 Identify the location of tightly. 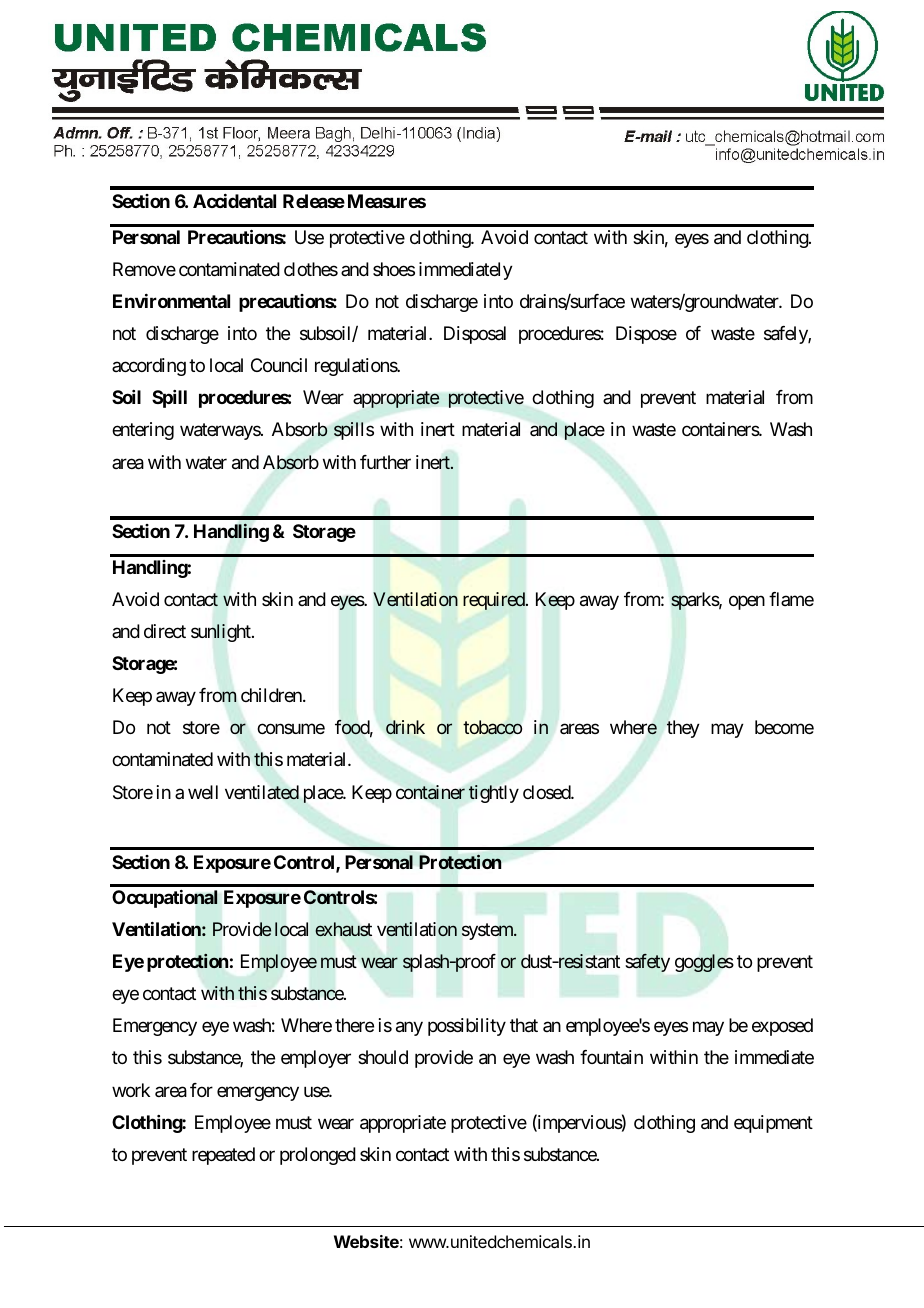
(494, 794).
